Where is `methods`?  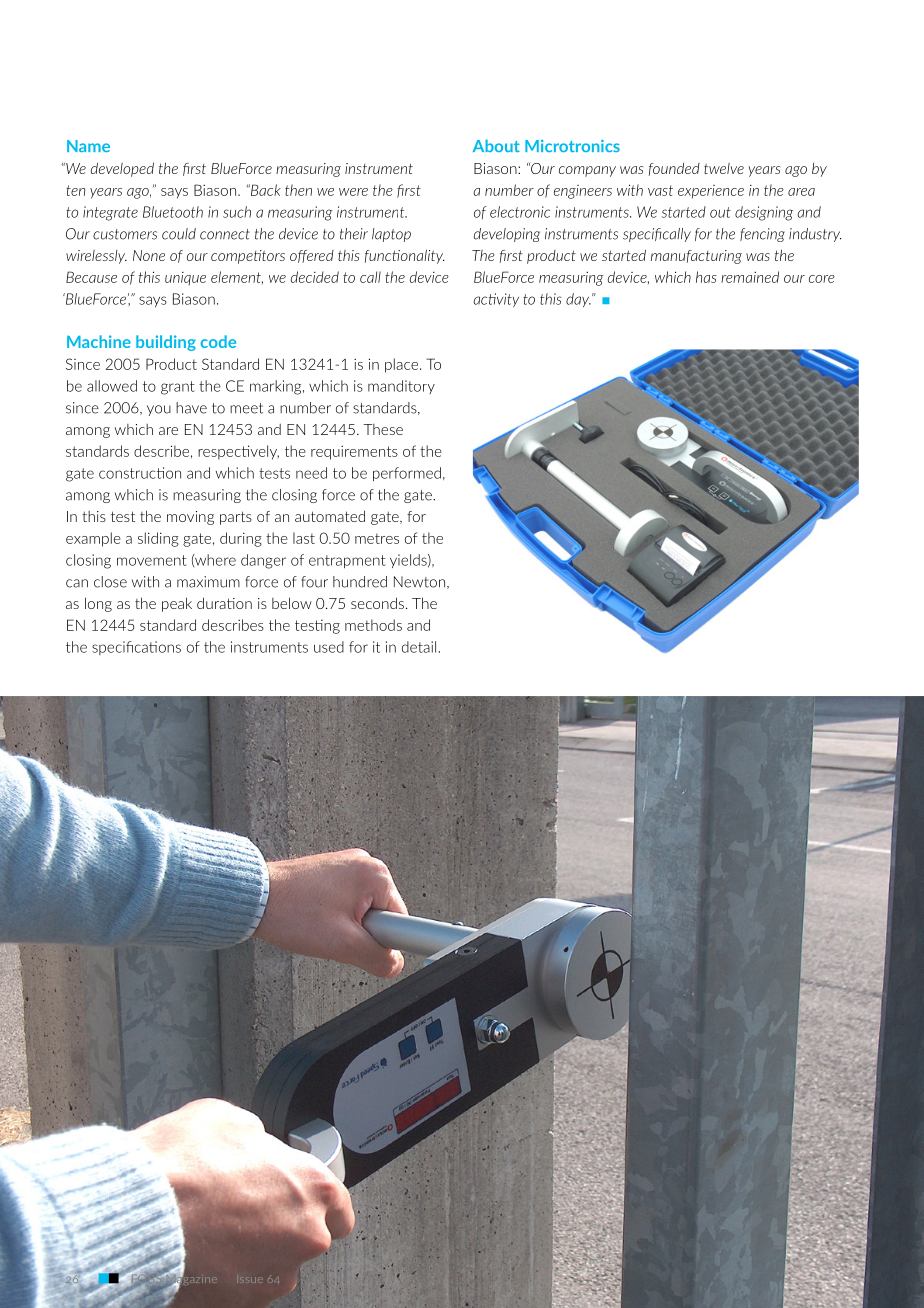
methods is located at coordinates (373, 625).
